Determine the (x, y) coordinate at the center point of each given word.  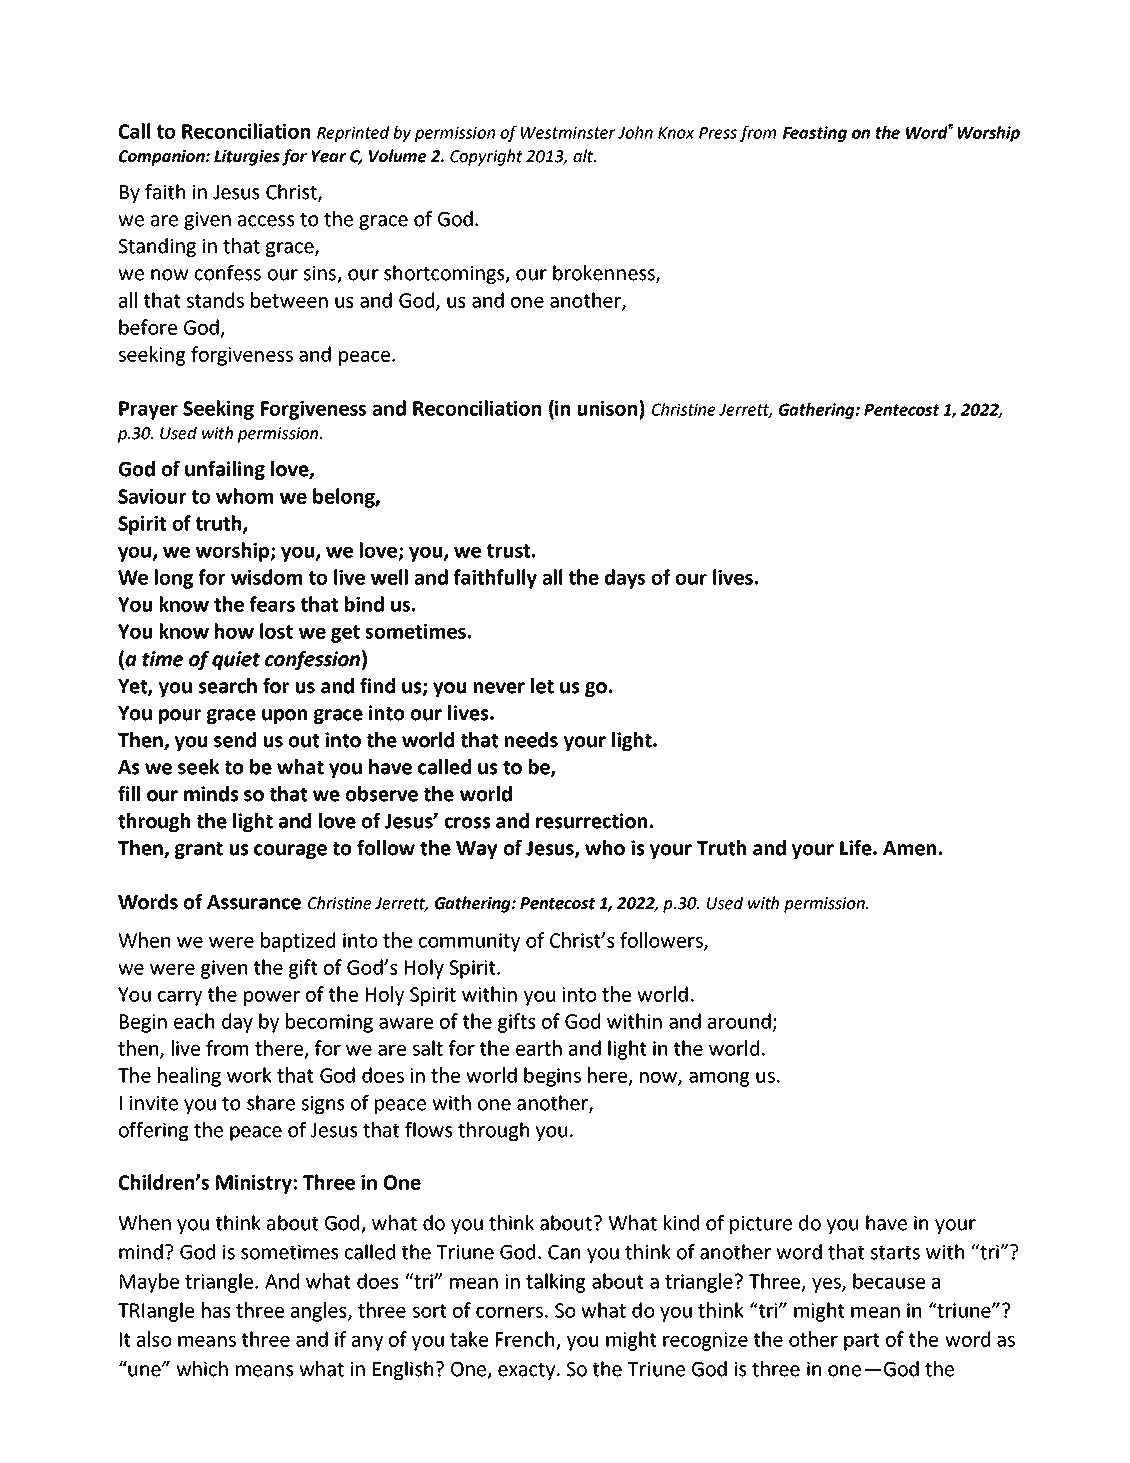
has (216, 1310)
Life (857, 848)
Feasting (815, 134)
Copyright (486, 157)
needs (531, 740)
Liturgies (247, 158)
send (235, 740)
